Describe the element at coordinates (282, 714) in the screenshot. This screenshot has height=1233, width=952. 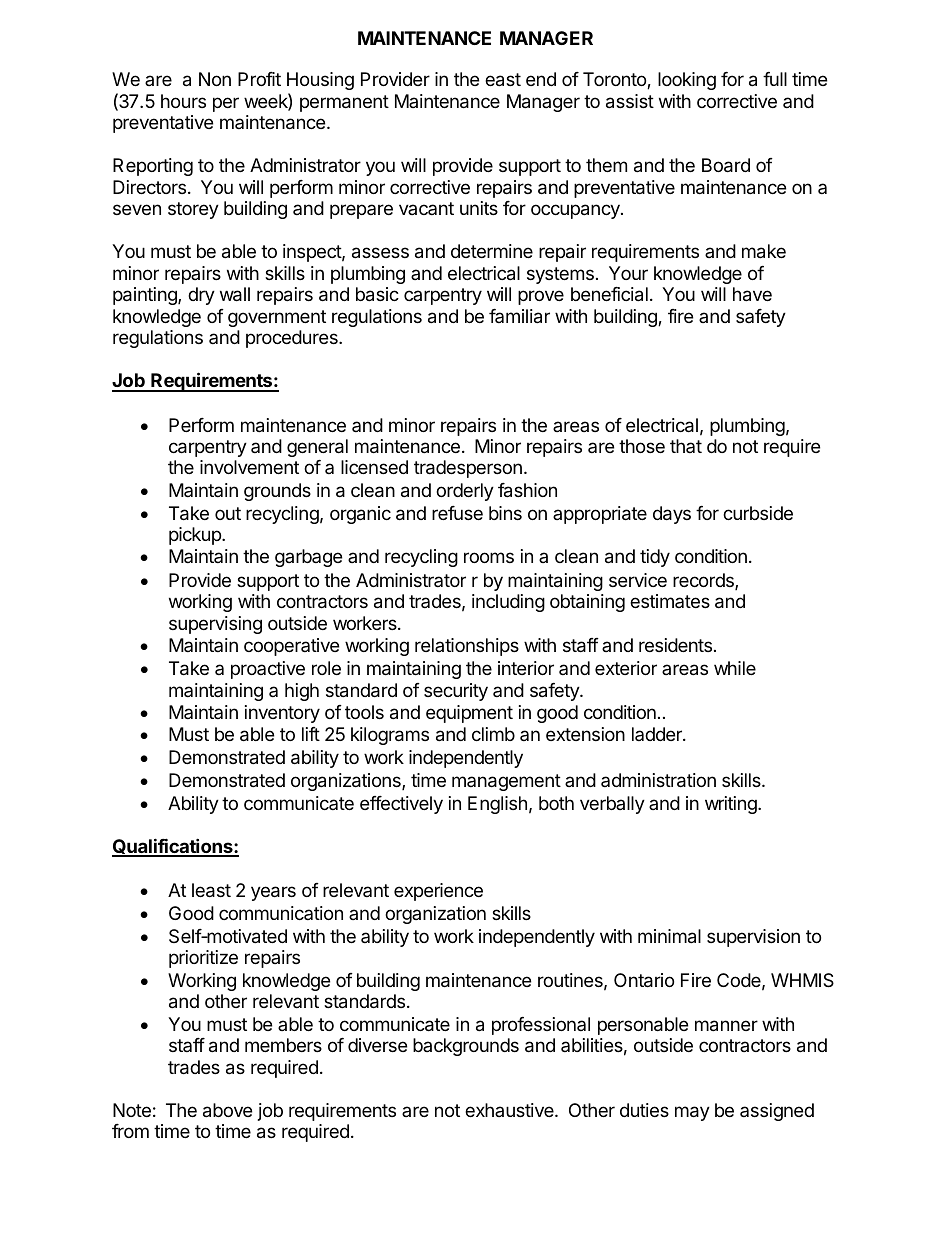
I see `inventory` at that location.
